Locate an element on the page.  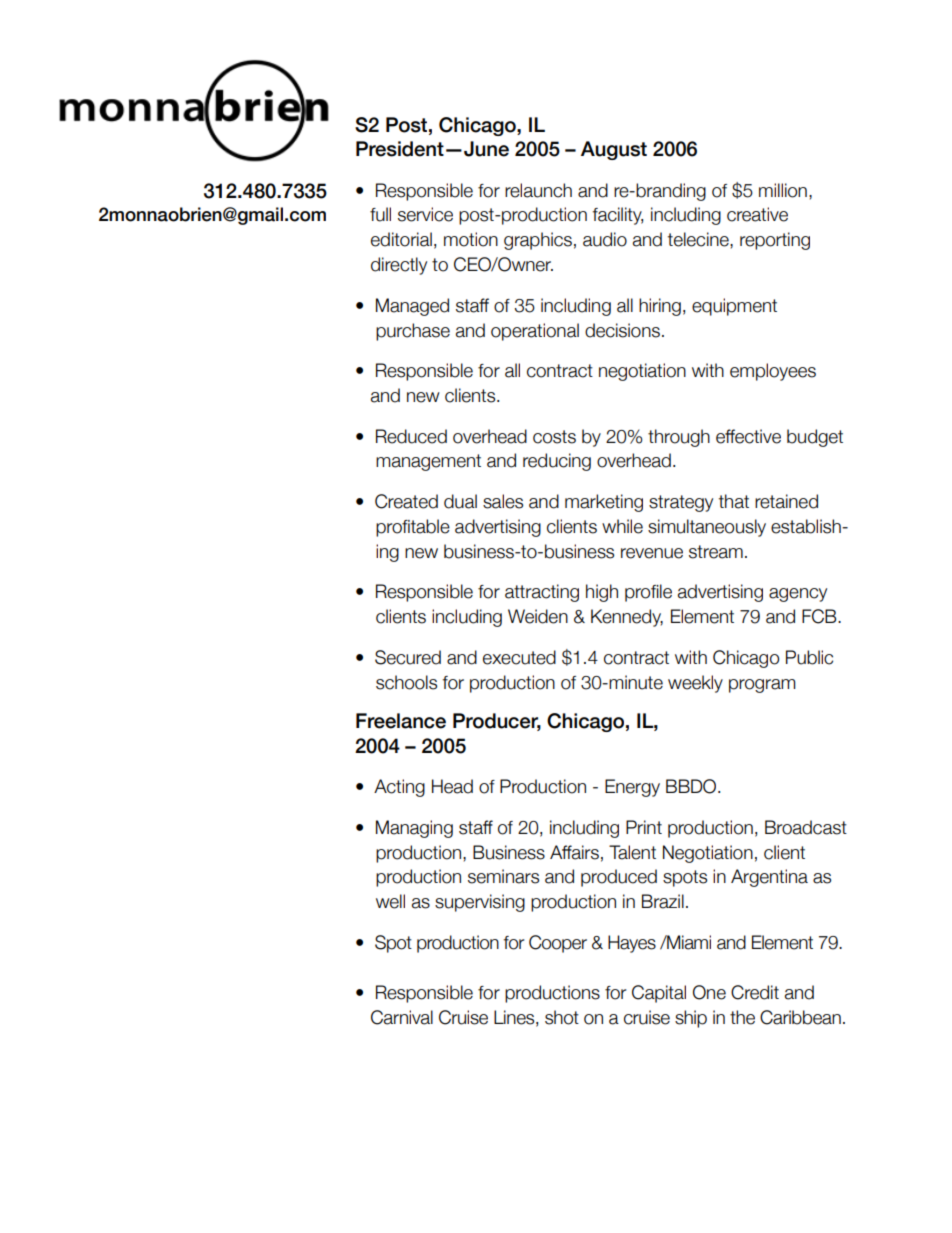
agency is located at coordinates (798, 595).
